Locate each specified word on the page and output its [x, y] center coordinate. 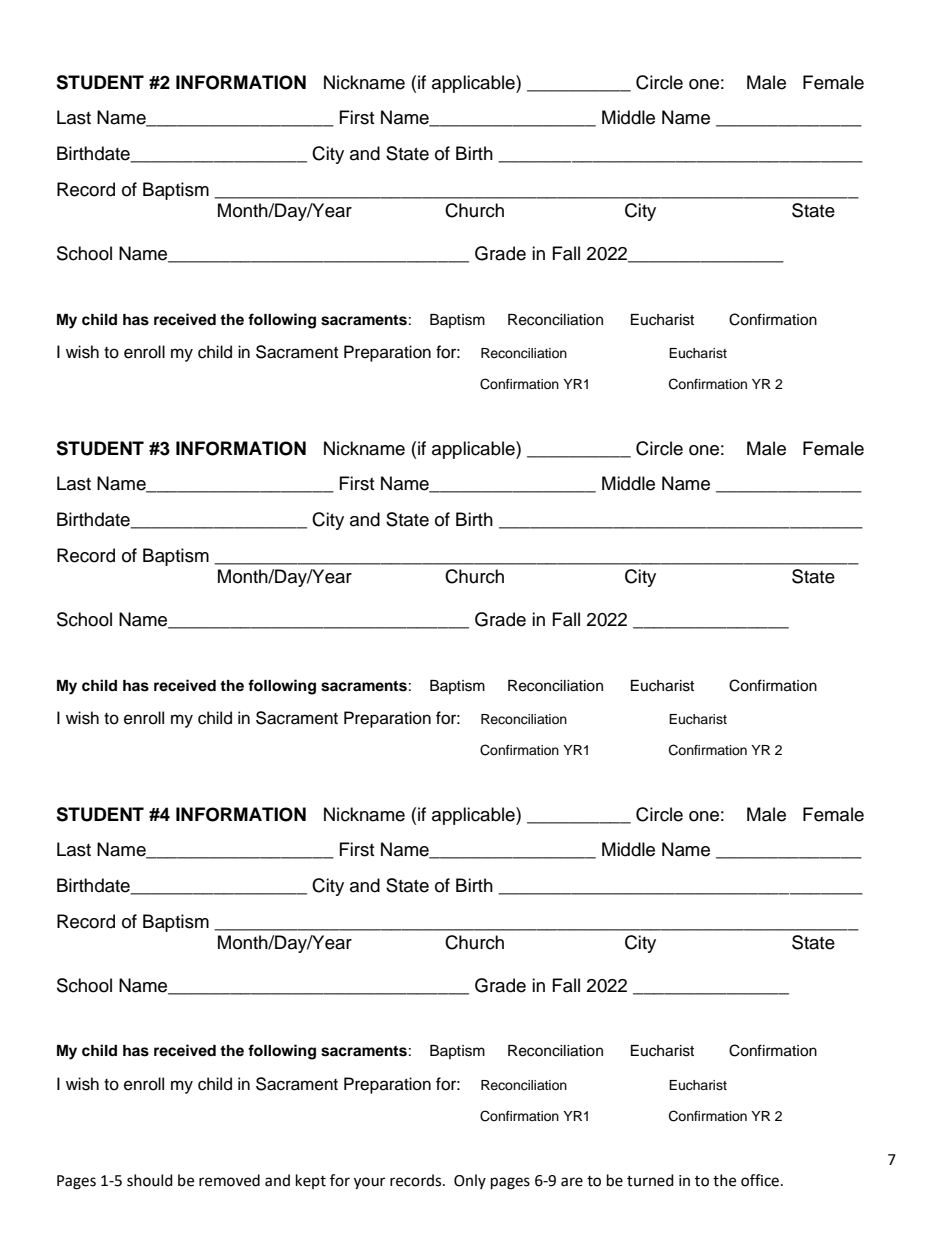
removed [229, 1180]
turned [650, 1180]
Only [470, 1181]
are [572, 1182]
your [369, 1183]
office [761, 1180]
